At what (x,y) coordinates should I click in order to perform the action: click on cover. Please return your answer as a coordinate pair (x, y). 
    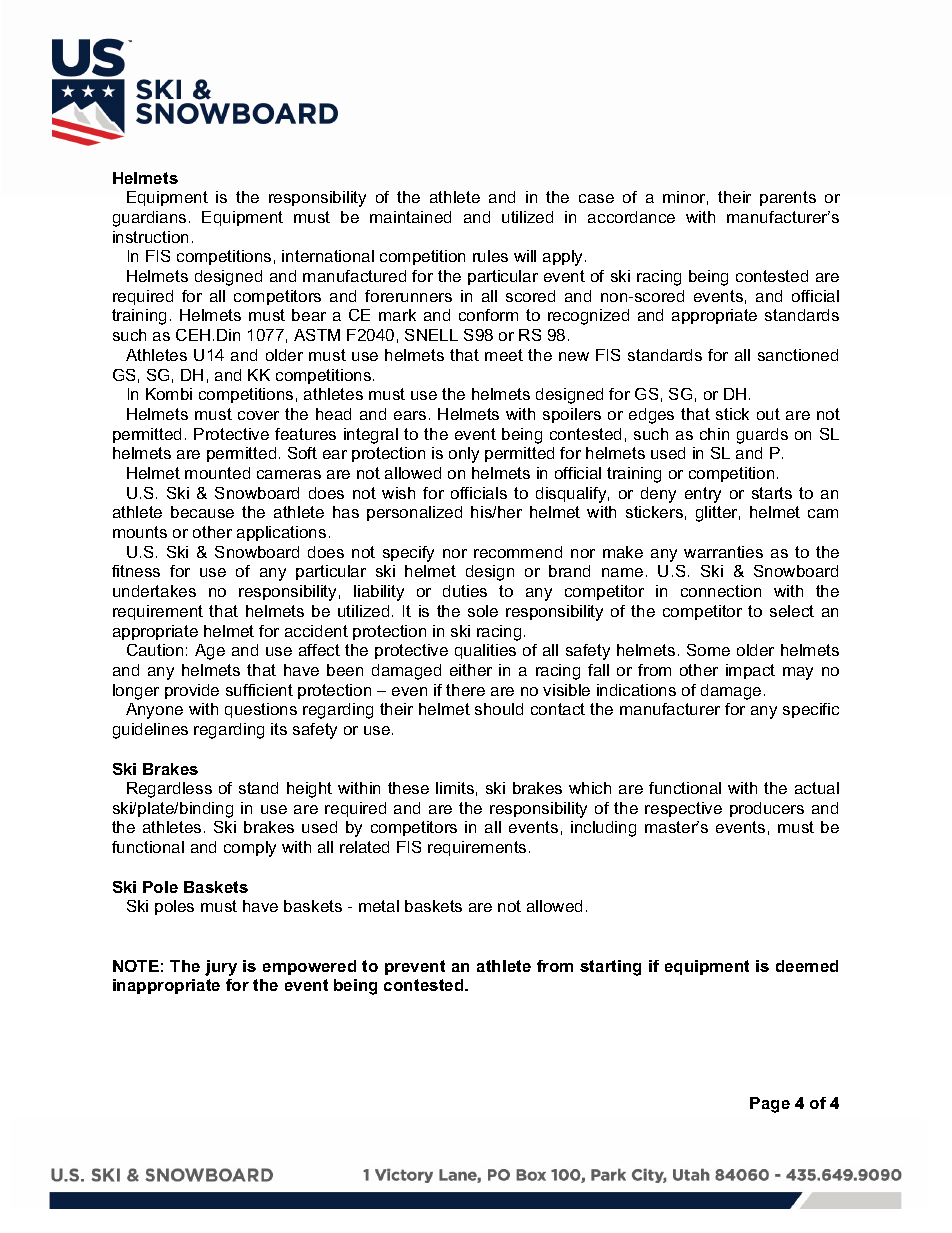
    Looking at the image, I should click on (258, 415).
